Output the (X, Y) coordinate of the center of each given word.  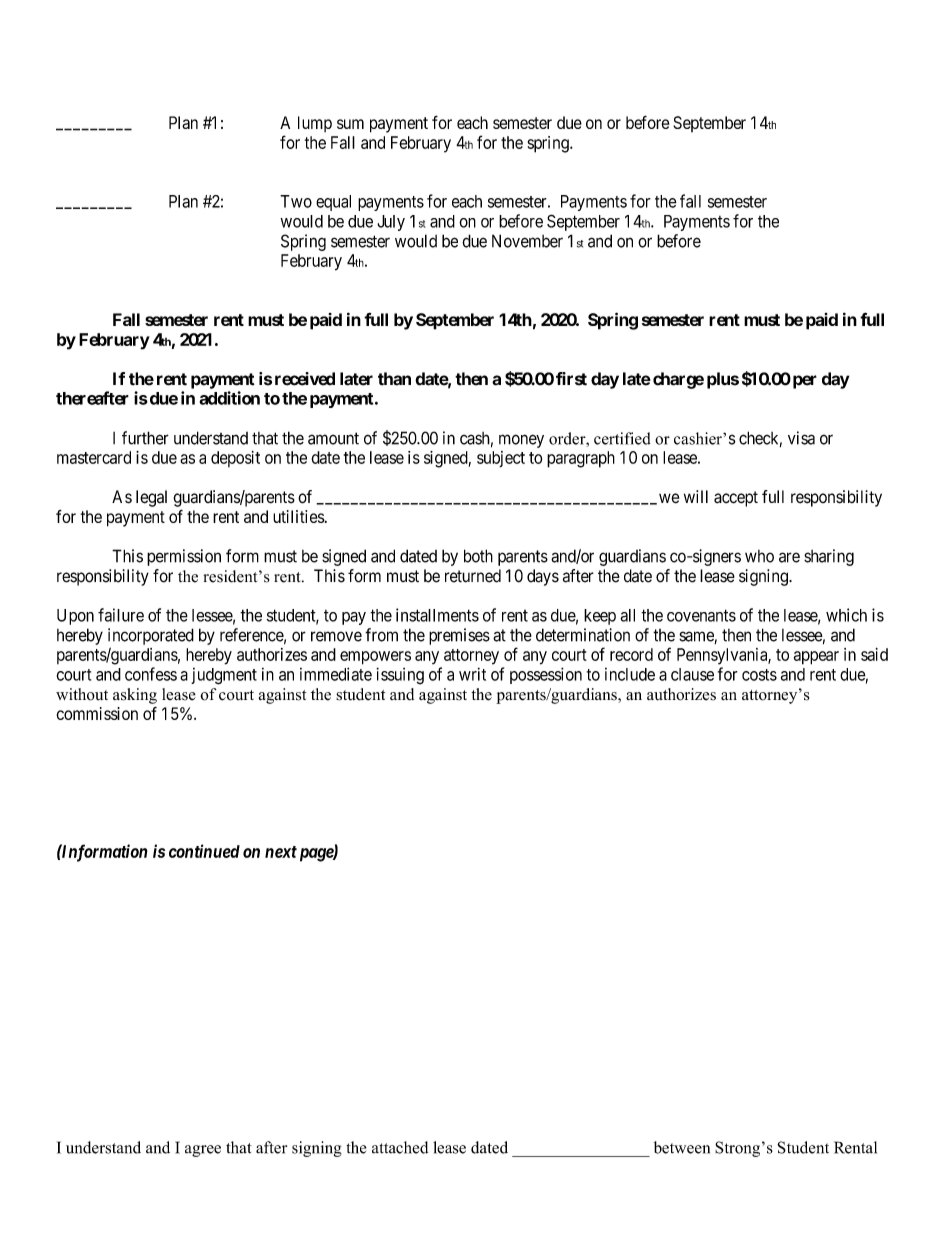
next (281, 852)
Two (296, 201)
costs (759, 675)
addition (229, 398)
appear (816, 658)
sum (350, 124)
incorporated (151, 636)
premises (459, 636)
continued (204, 851)
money (521, 441)
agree (203, 1151)
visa (801, 438)
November (527, 241)
